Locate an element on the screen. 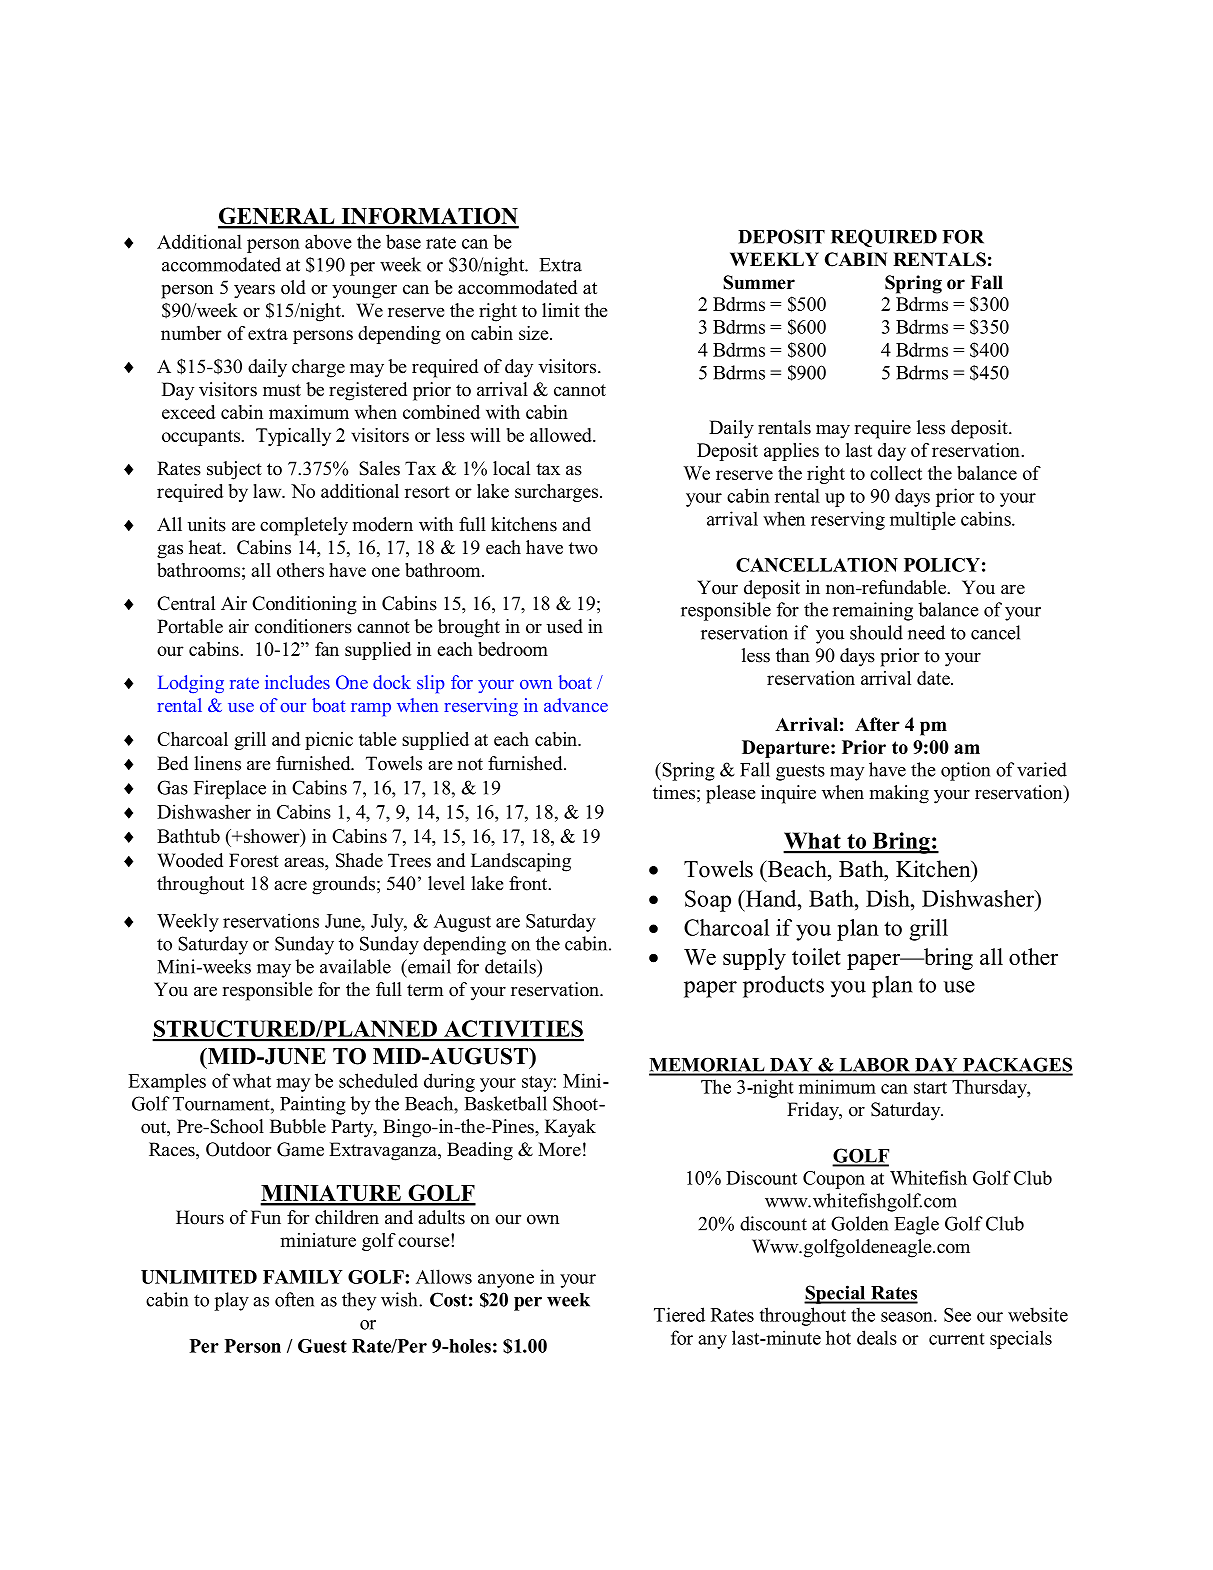 This screenshot has width=1213, height=1570. years is located at coordinates (254, 291).
